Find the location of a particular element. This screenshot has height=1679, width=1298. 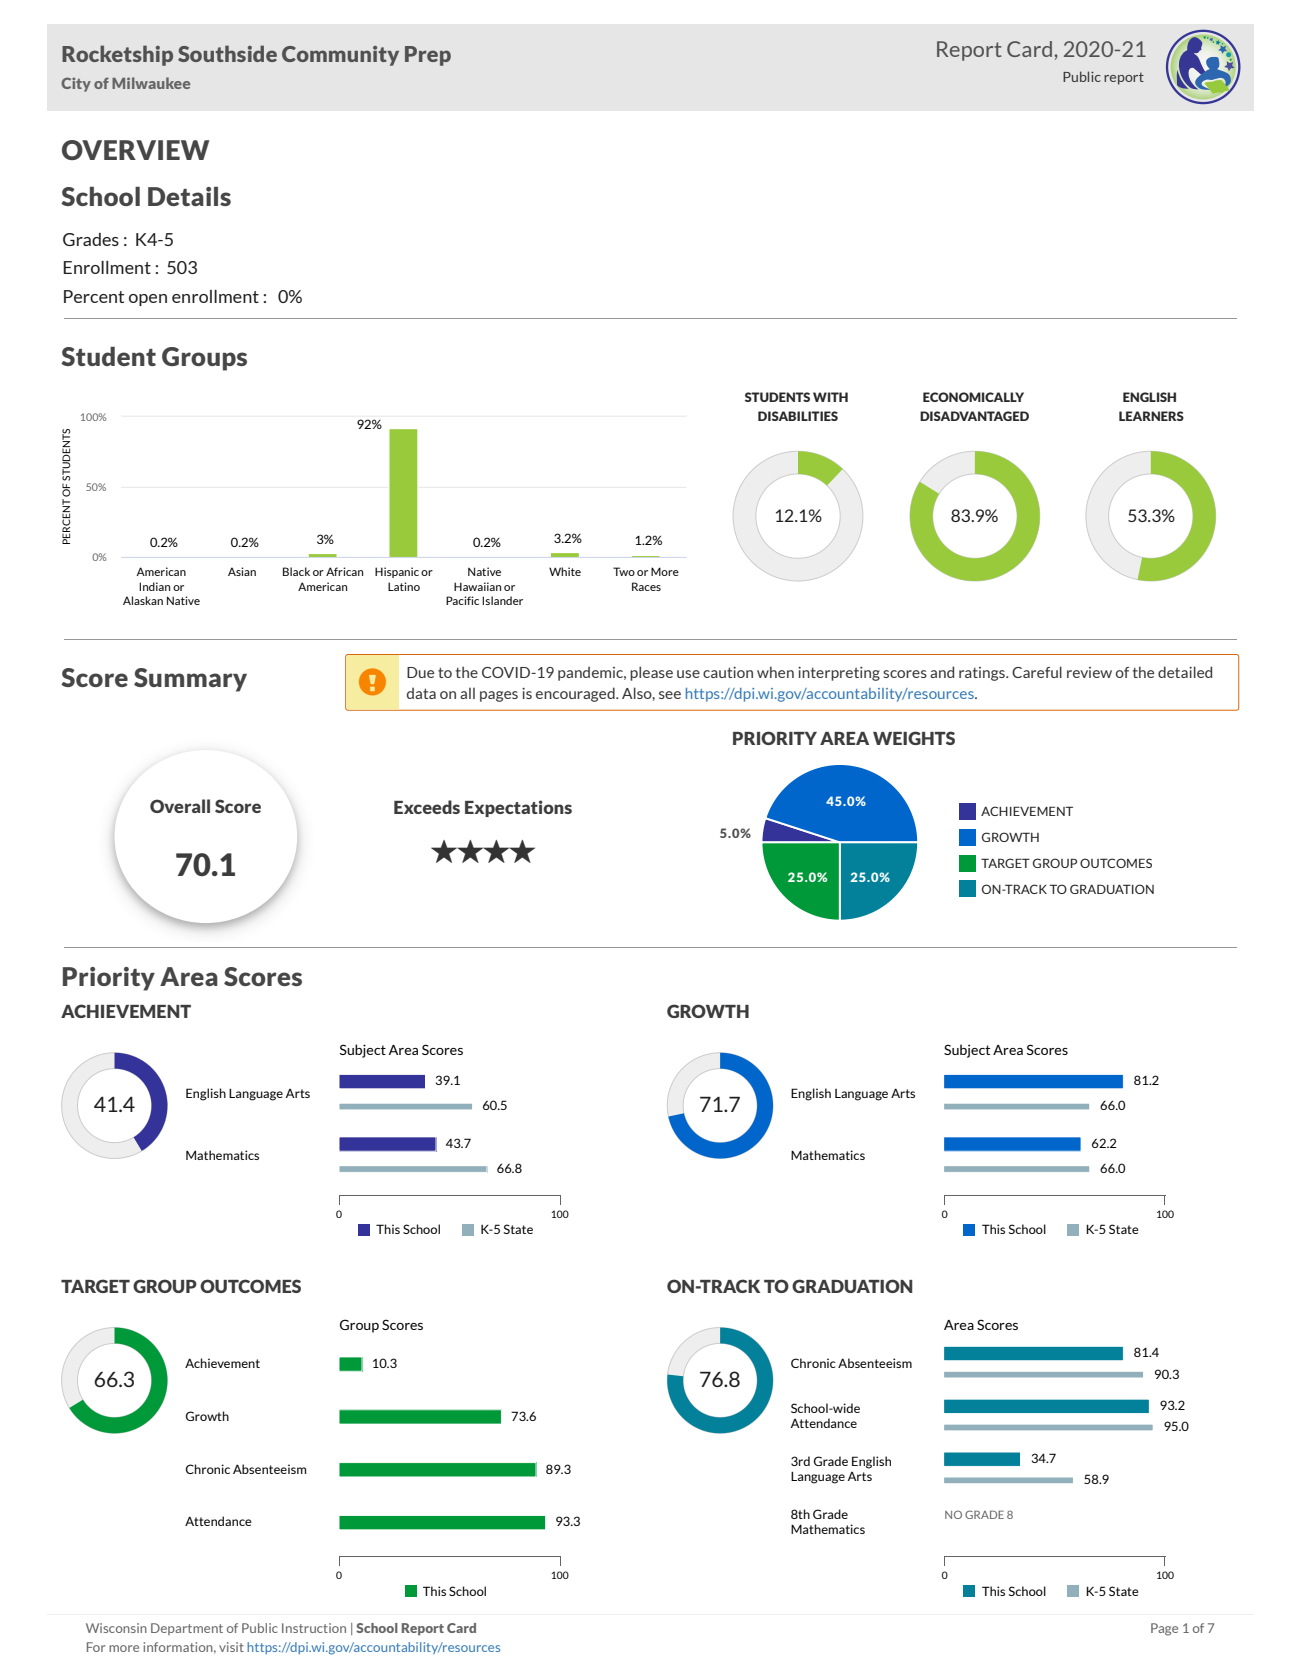

Prep is located at coordinates (428, 56).
